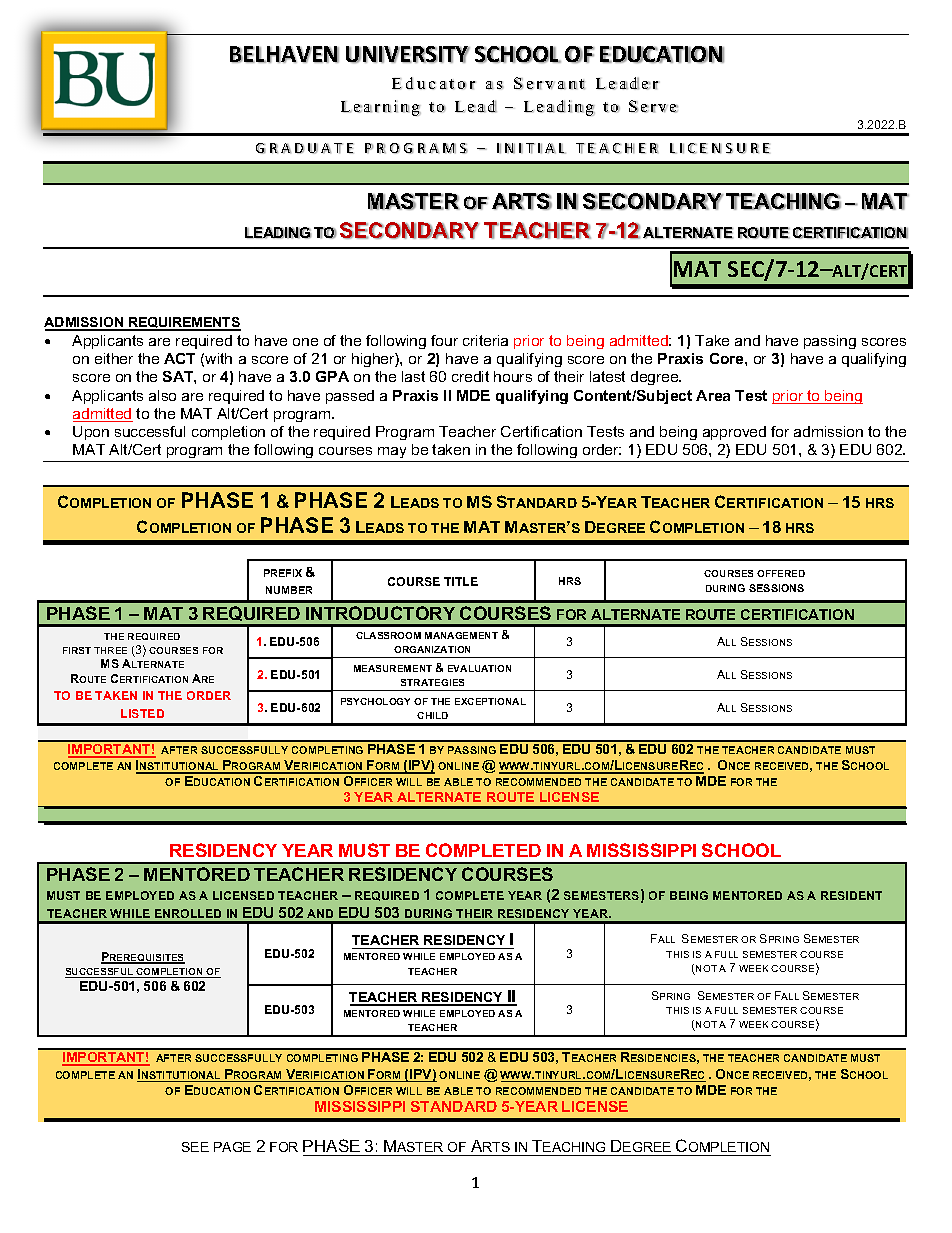 The image size is (952, 1233). I want to click on Educator, so click(434, 83).
